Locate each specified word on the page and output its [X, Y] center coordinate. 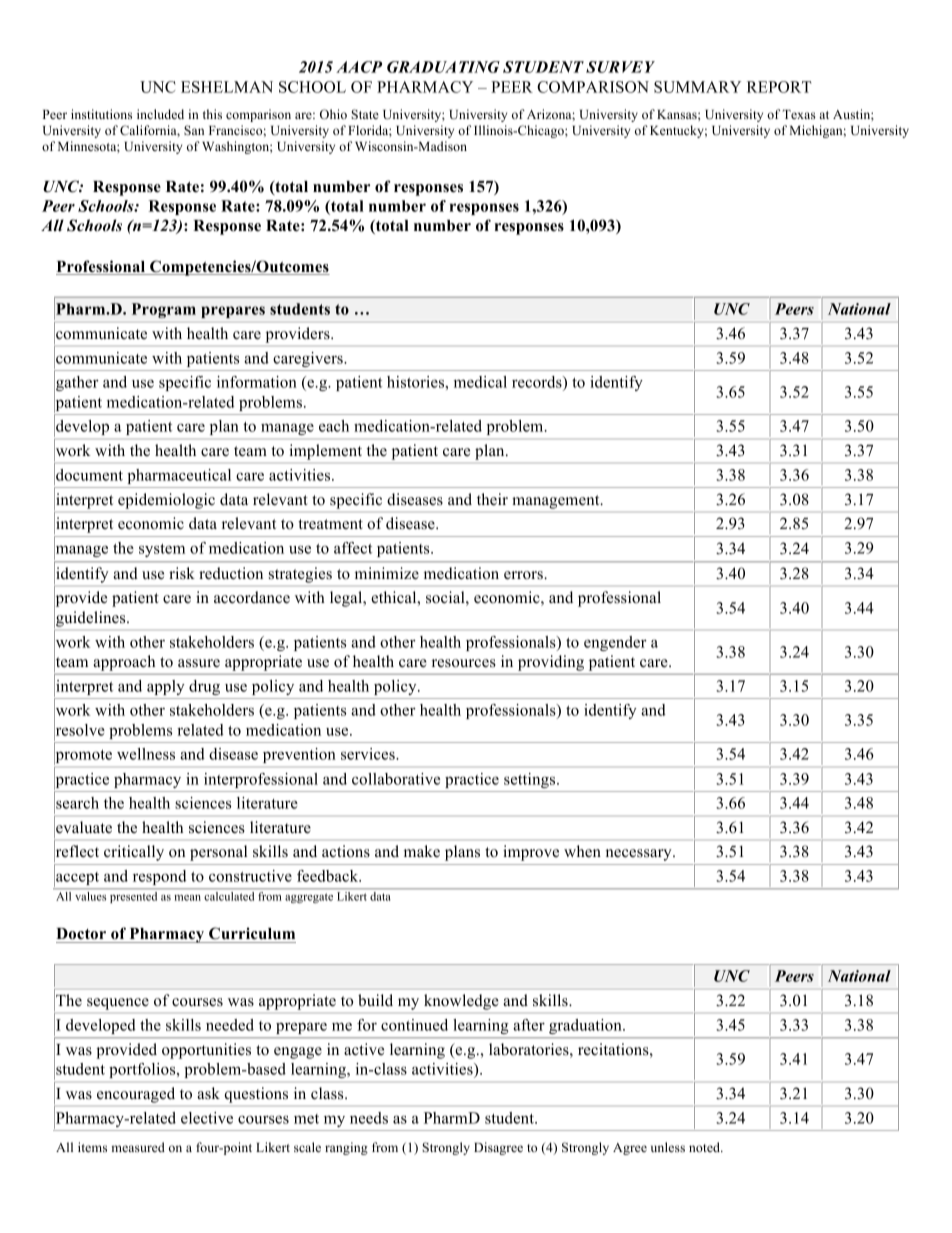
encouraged [136, 1095]
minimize [387, 573]
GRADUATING [443, 67]
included [160, 114]
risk [182, 573]
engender [615, 643]
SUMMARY [697, 87]
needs [369, 1118]
